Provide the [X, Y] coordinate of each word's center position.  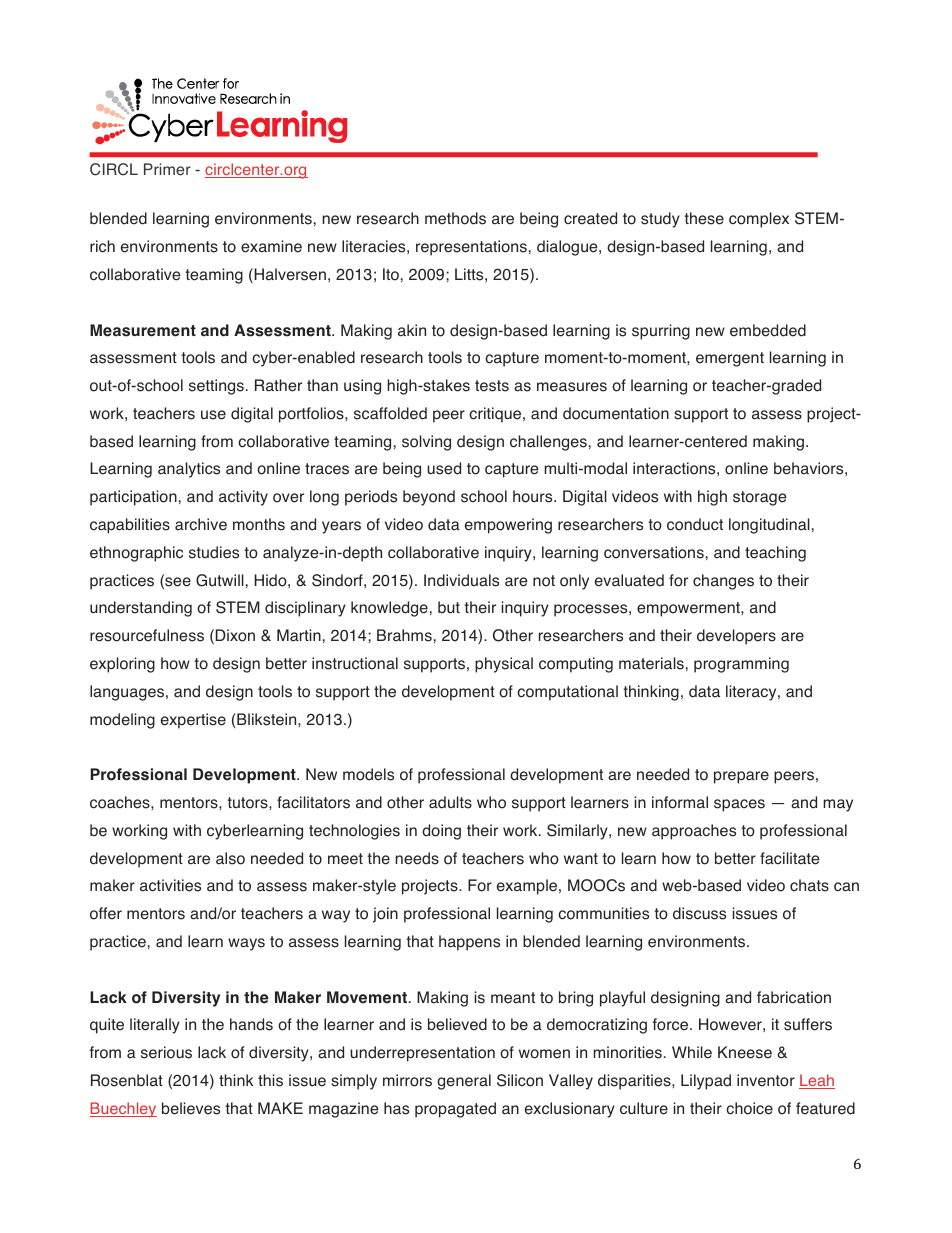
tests [492, 386]
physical [504, 665]
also [230, 858]
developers [736, 637]
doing [441, 832]
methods [455, 218]
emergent [730, 359]
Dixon [235, 635]
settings [216, 387]
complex [759, 220]
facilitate [789, 858]
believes [191, 1108]
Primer [167, 169]
